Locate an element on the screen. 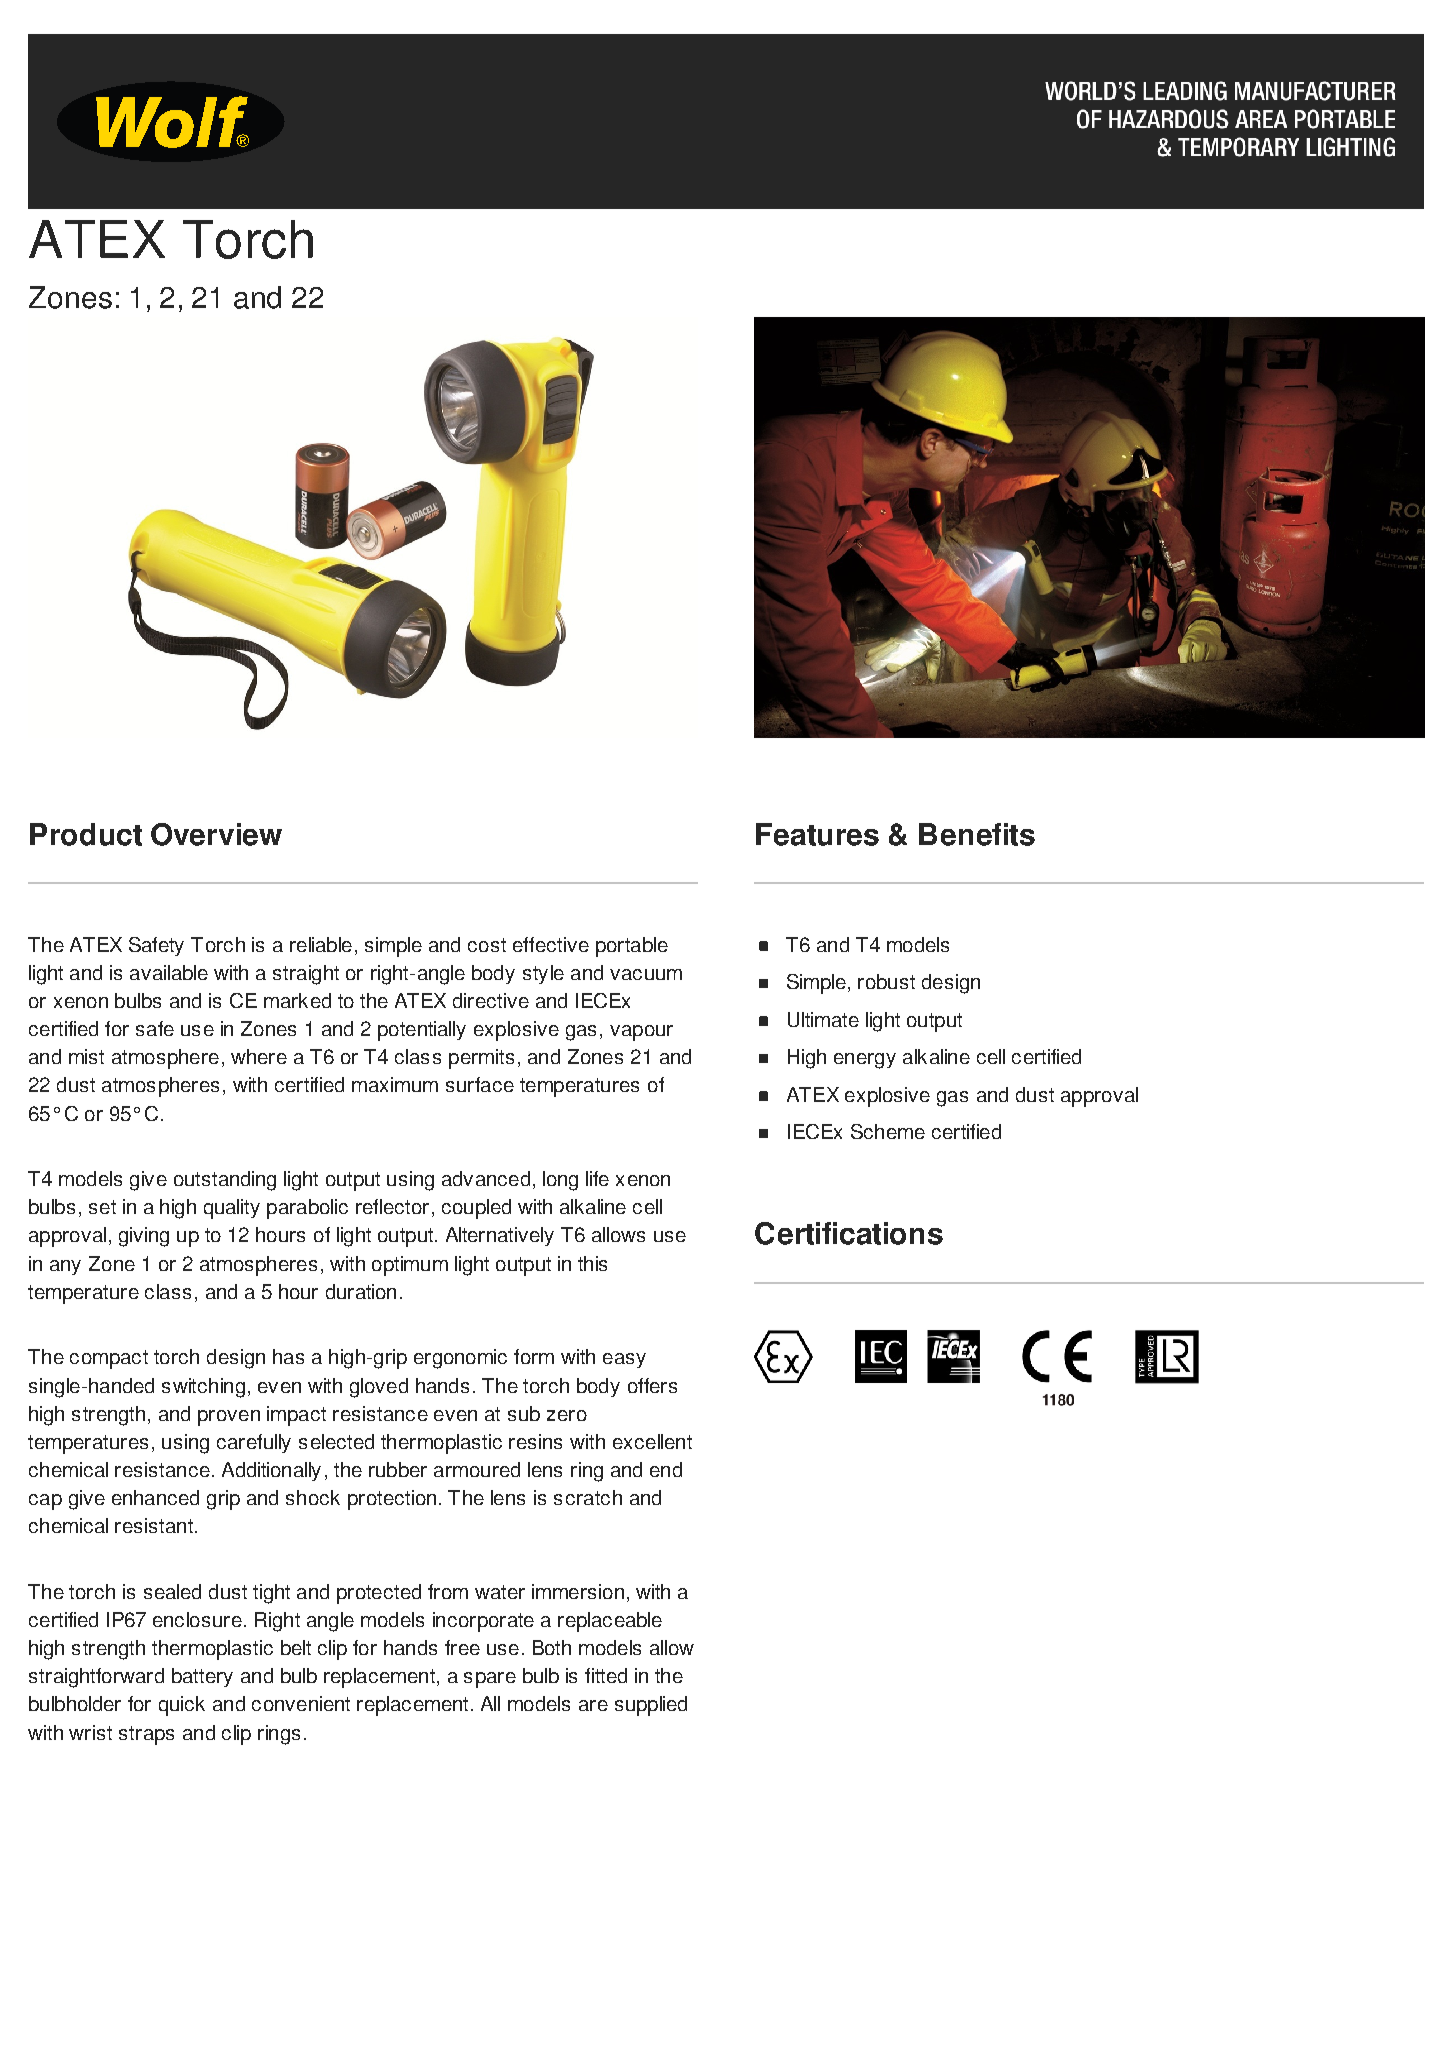  Overview is located at coordinates (216, 834).
